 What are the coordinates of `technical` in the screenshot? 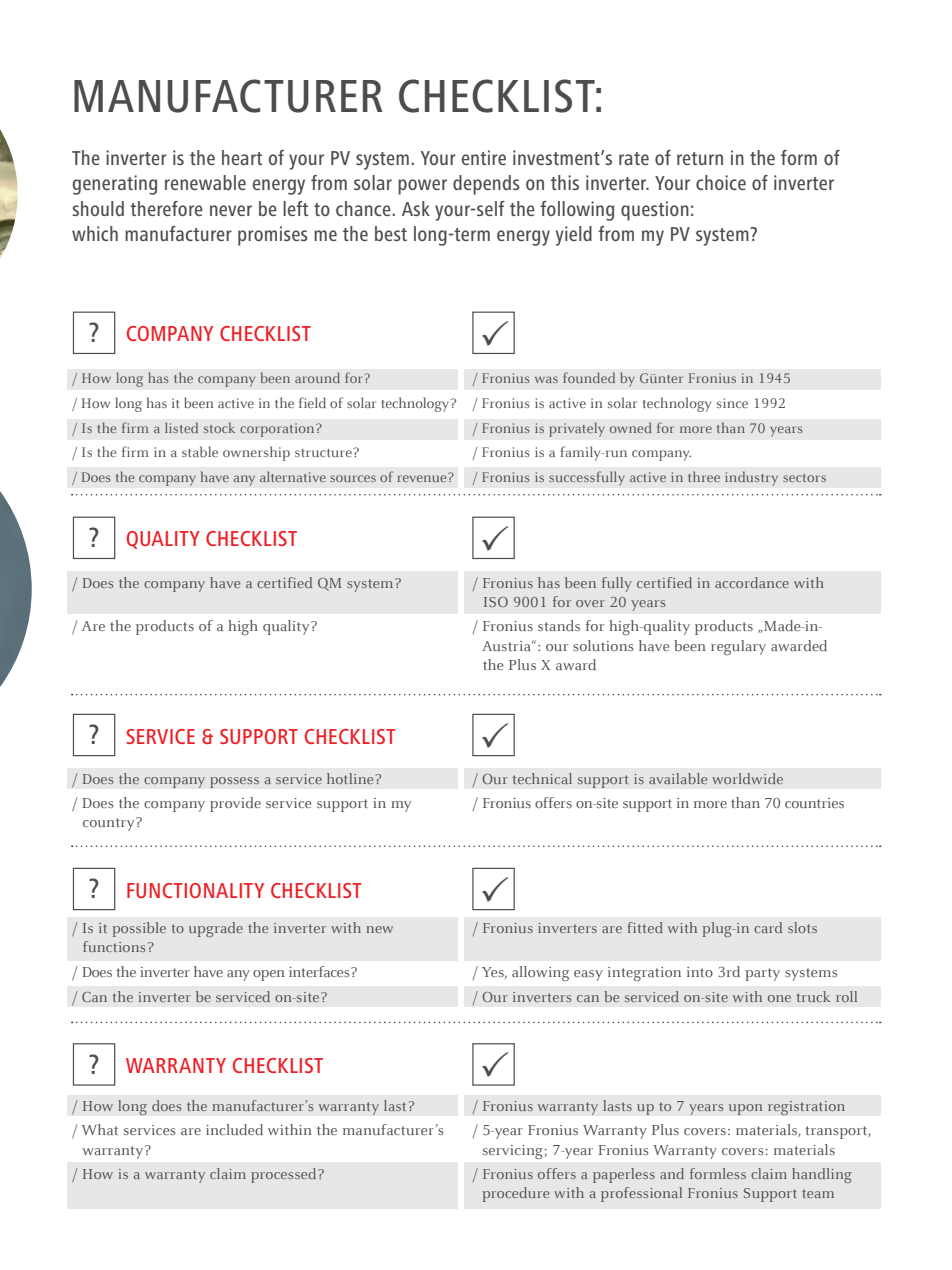 It's located at (542, 778).
